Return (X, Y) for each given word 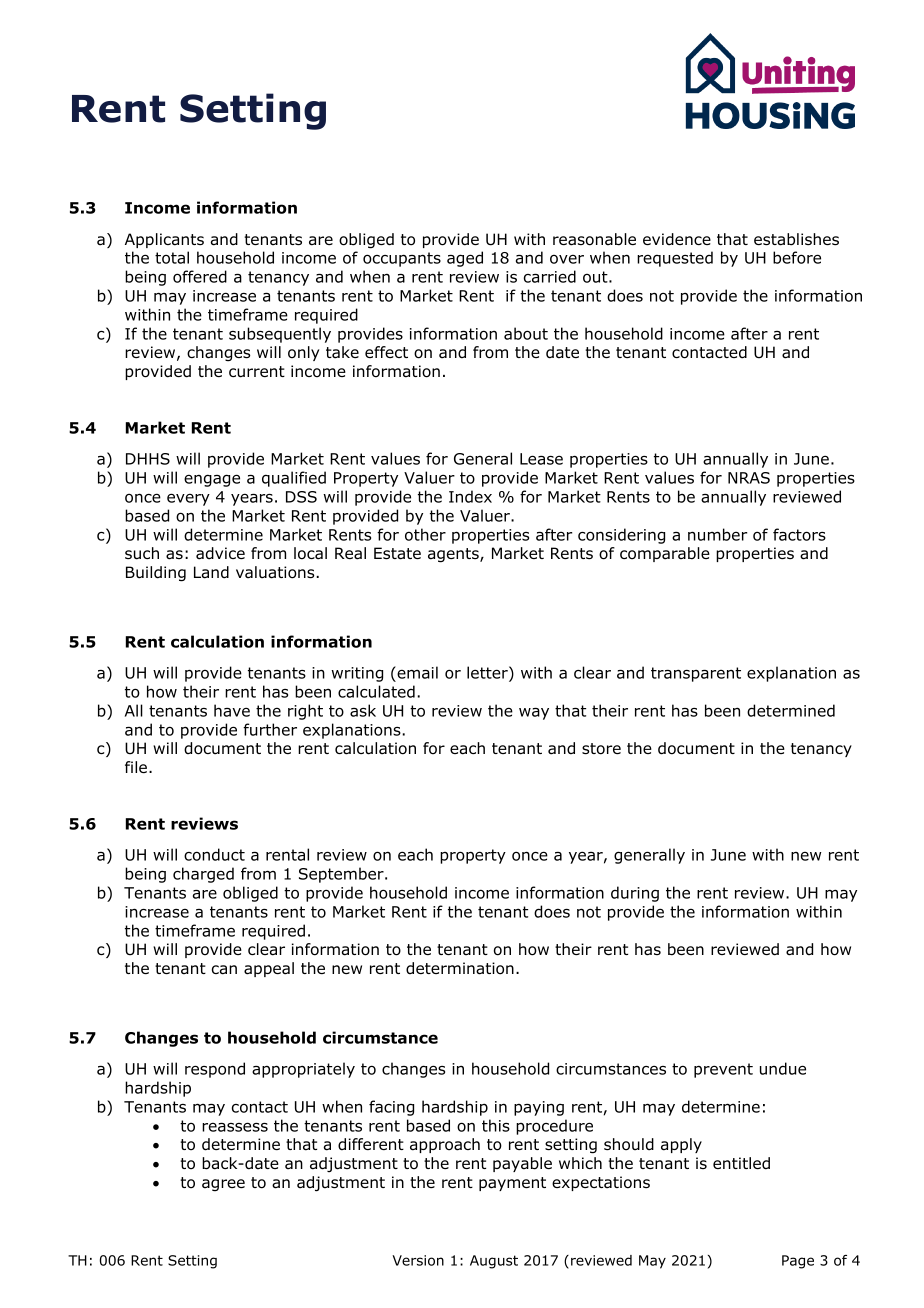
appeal (269, 969)
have (232, 710)
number (717, 534)
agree (223, 1185)
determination (460, 968)
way (534, 714)
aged (465, 259)
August (494, 1262)
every (188, 499)
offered (200, 276)
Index (470, 496)
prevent (723, 1070)
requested (675, 259)
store (601, 749)
